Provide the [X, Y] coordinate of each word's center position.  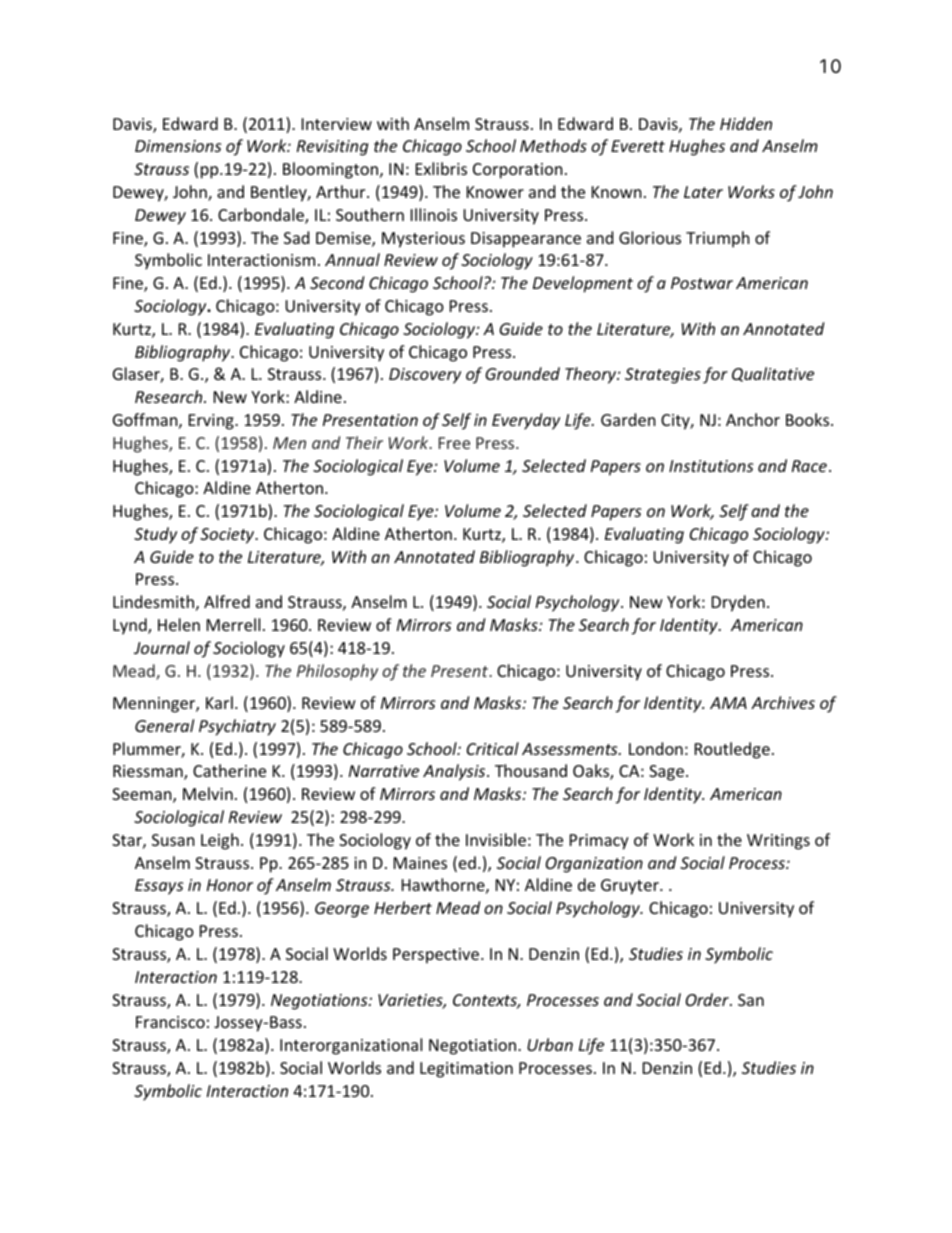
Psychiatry [237, 727]
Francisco [170, 1022]
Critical [493, 748]
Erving [212, 422]
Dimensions [178, 146]
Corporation [518, 171]
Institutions [711, 466]
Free [454, 443]
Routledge [732, 750]
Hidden [746, 123]
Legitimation [466, 1070]
